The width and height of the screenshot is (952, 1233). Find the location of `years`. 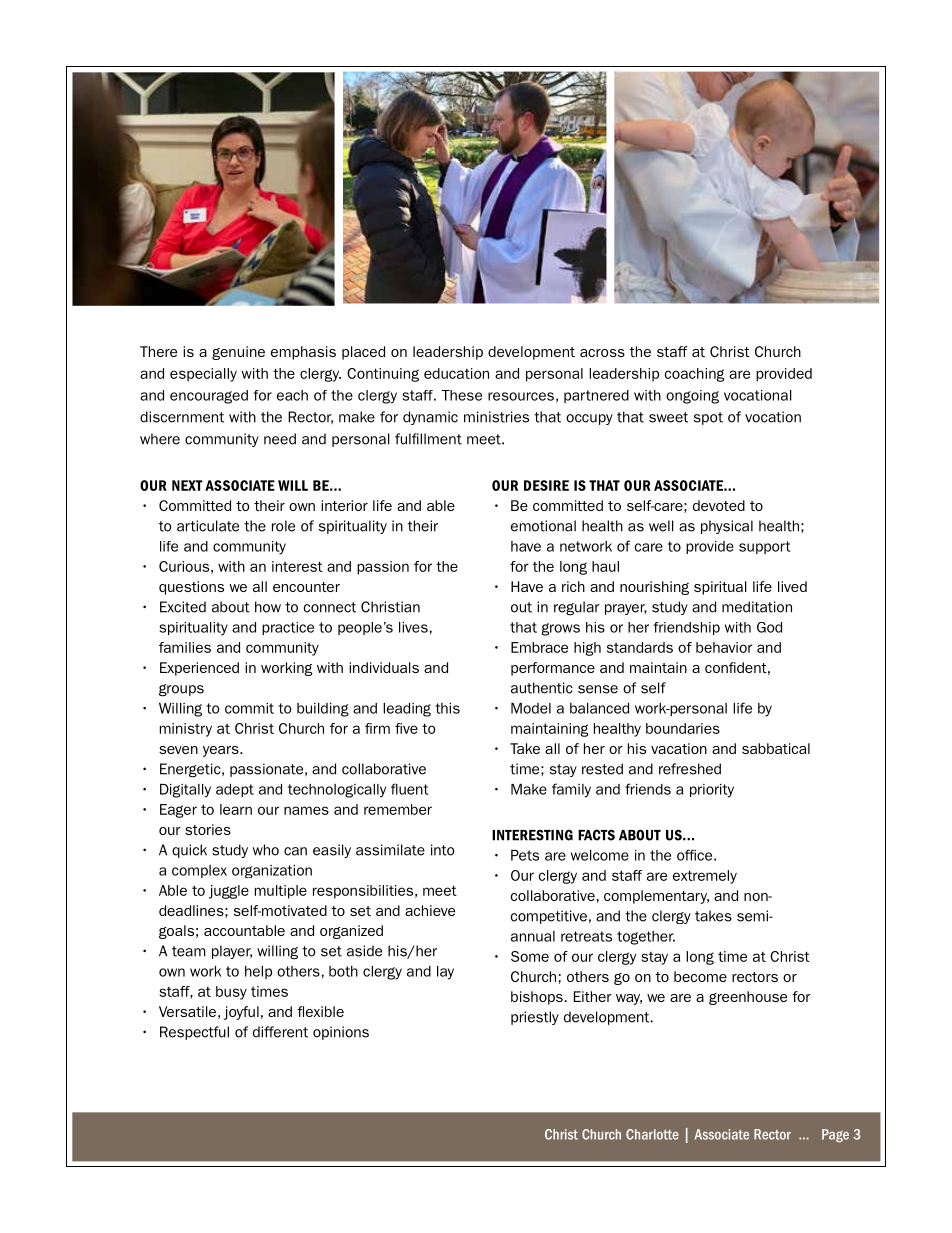

years is located at coordinates (222, 751).
